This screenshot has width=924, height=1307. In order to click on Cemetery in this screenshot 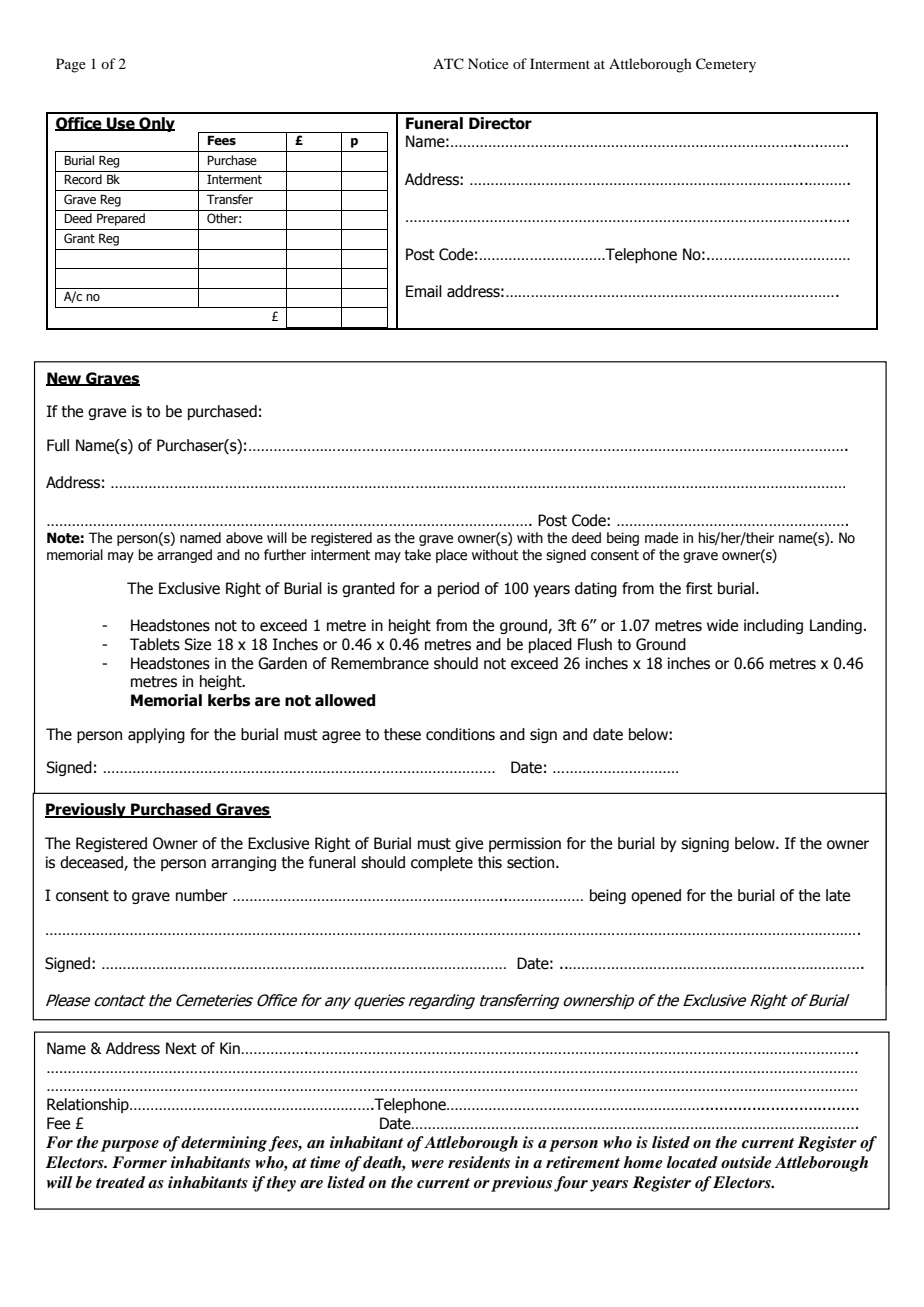, I will do `click(726, 65)`.
